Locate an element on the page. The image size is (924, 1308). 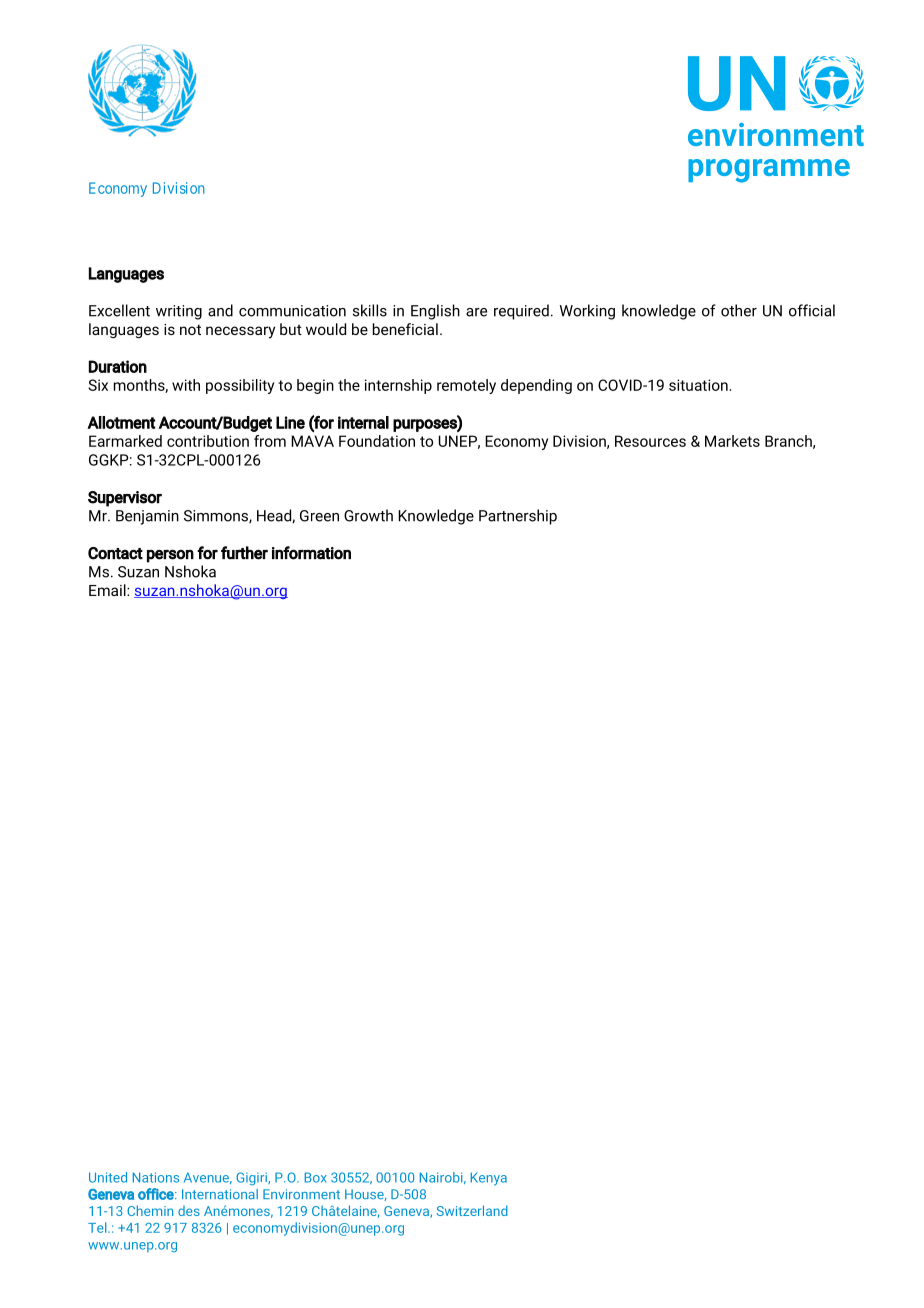
Switzerland is located at coordinates (472, 1210).
